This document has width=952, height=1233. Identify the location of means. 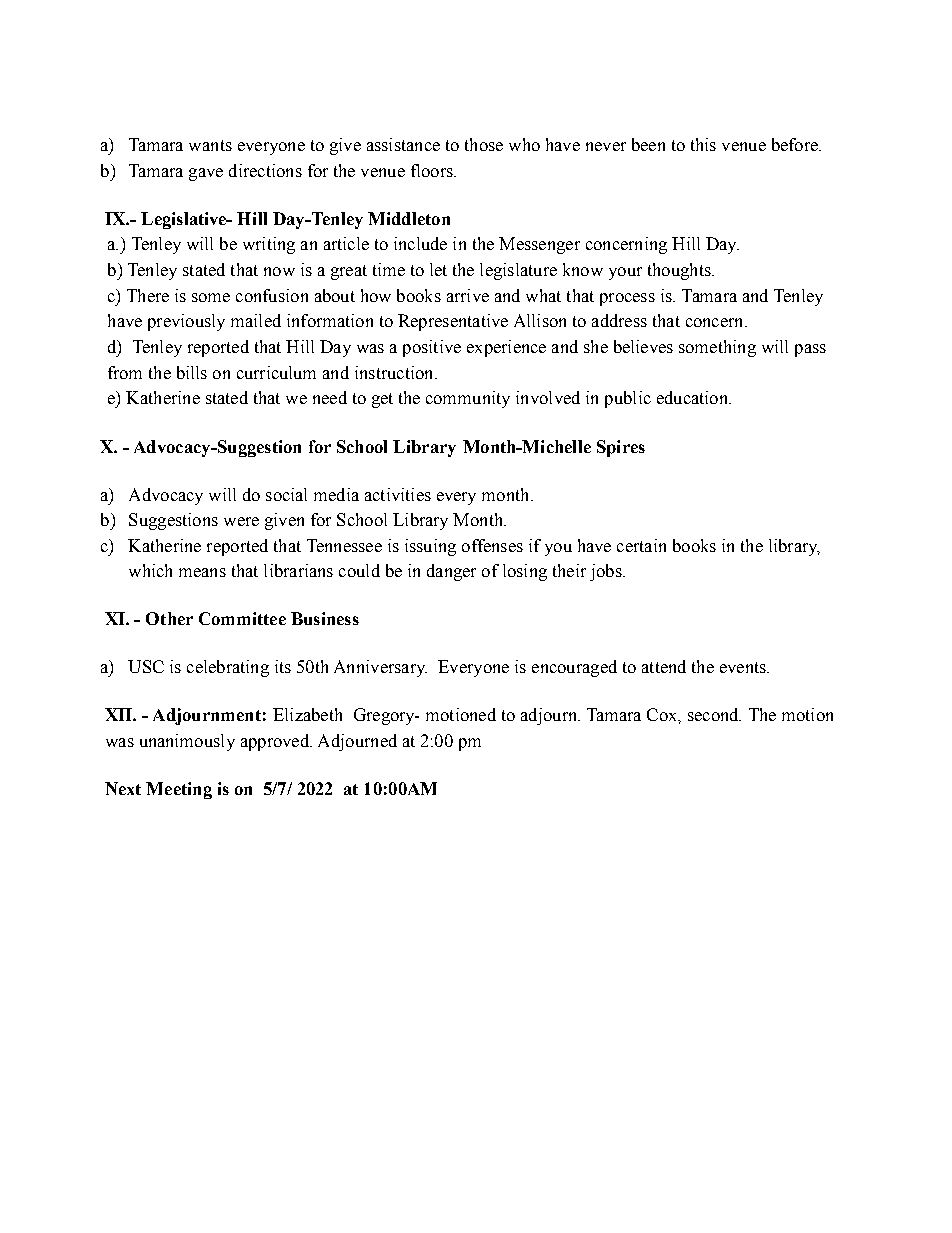
(202, 572).
